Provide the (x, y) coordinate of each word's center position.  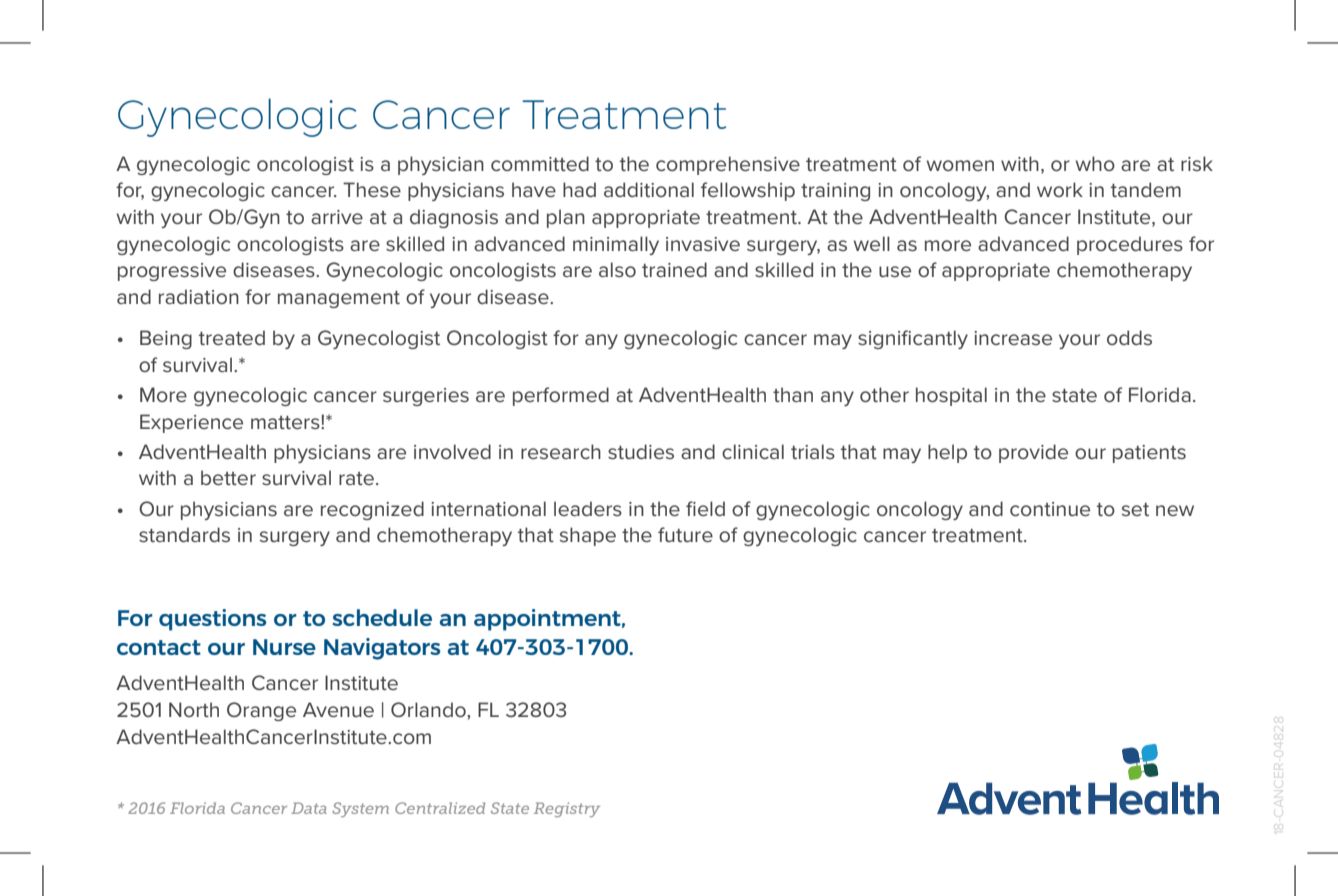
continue (1050, 509)
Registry (567, 809)
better (228, 477)
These (372, 189)
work (1060, 189)
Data (309, 808)
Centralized (440, 808)
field (705, 508)
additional (649, 189)
